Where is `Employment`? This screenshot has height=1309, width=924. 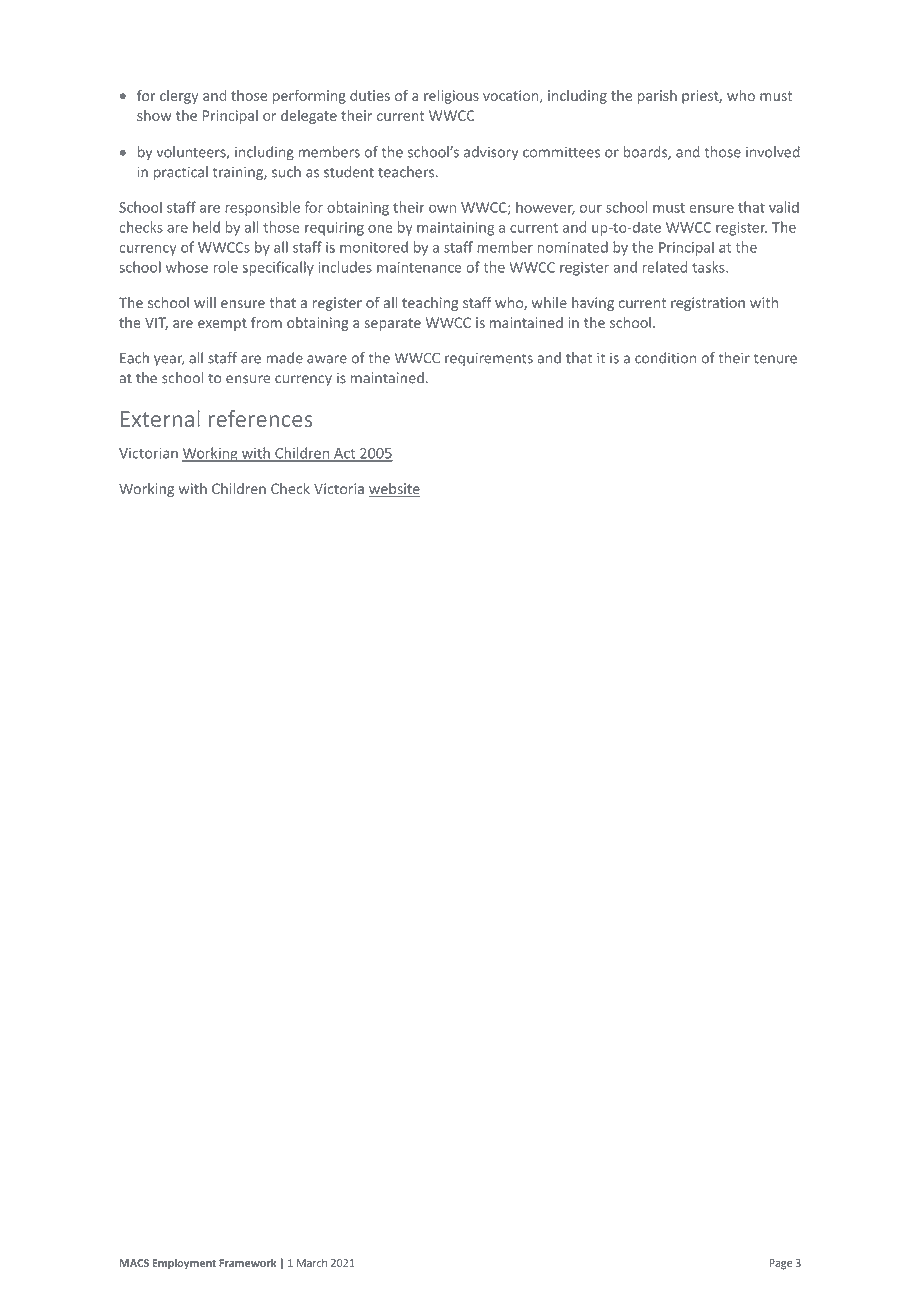 Employment is located at coordinates (184, 1264).
